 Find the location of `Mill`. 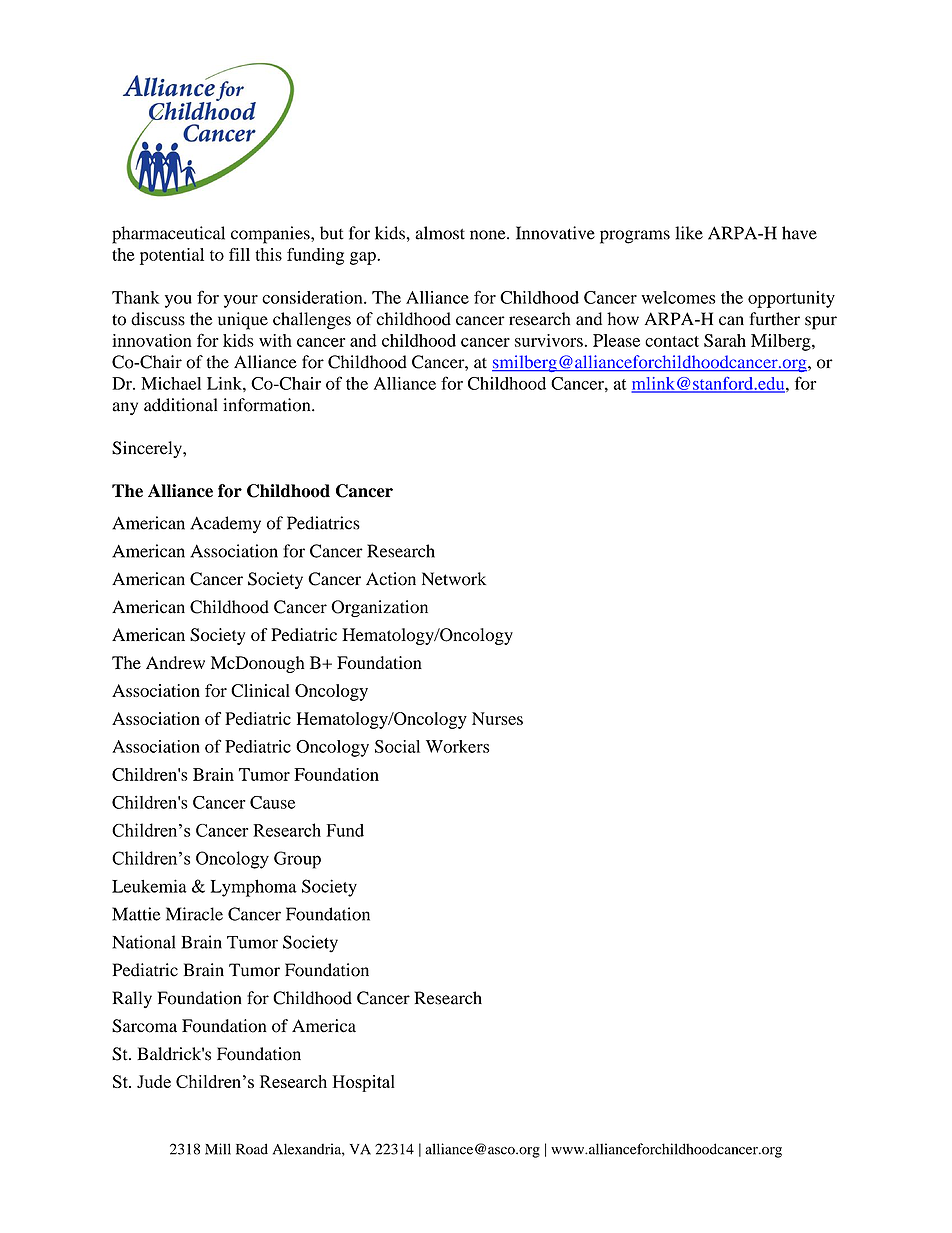

Mill is located at coordinates (218, 1149).
